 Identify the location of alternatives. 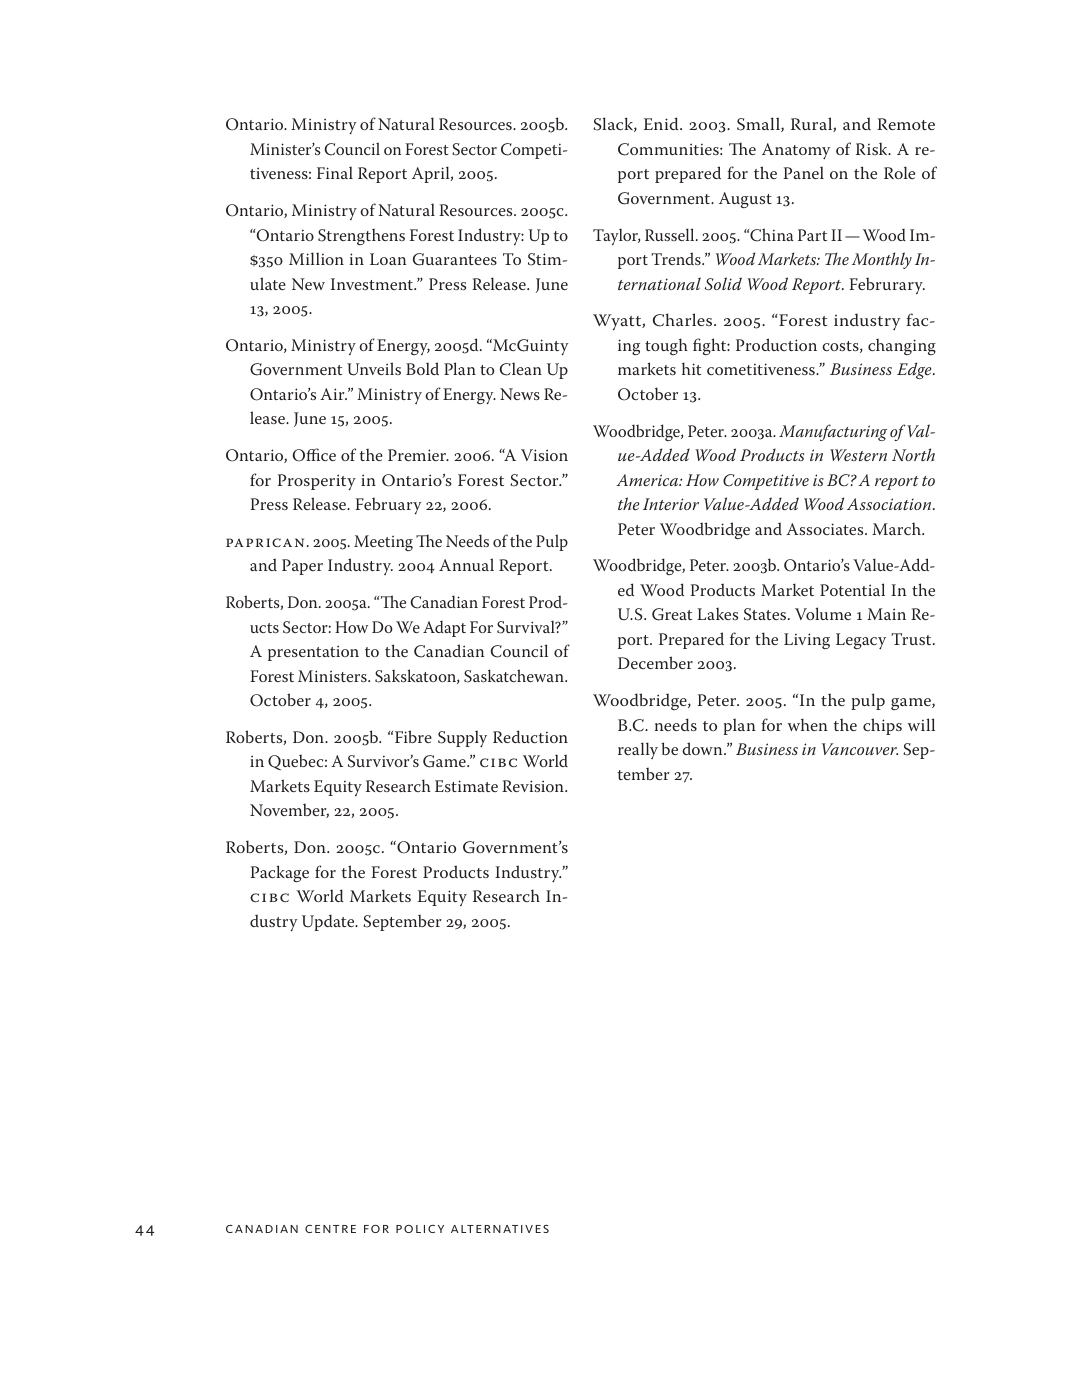
(500, 1229).
